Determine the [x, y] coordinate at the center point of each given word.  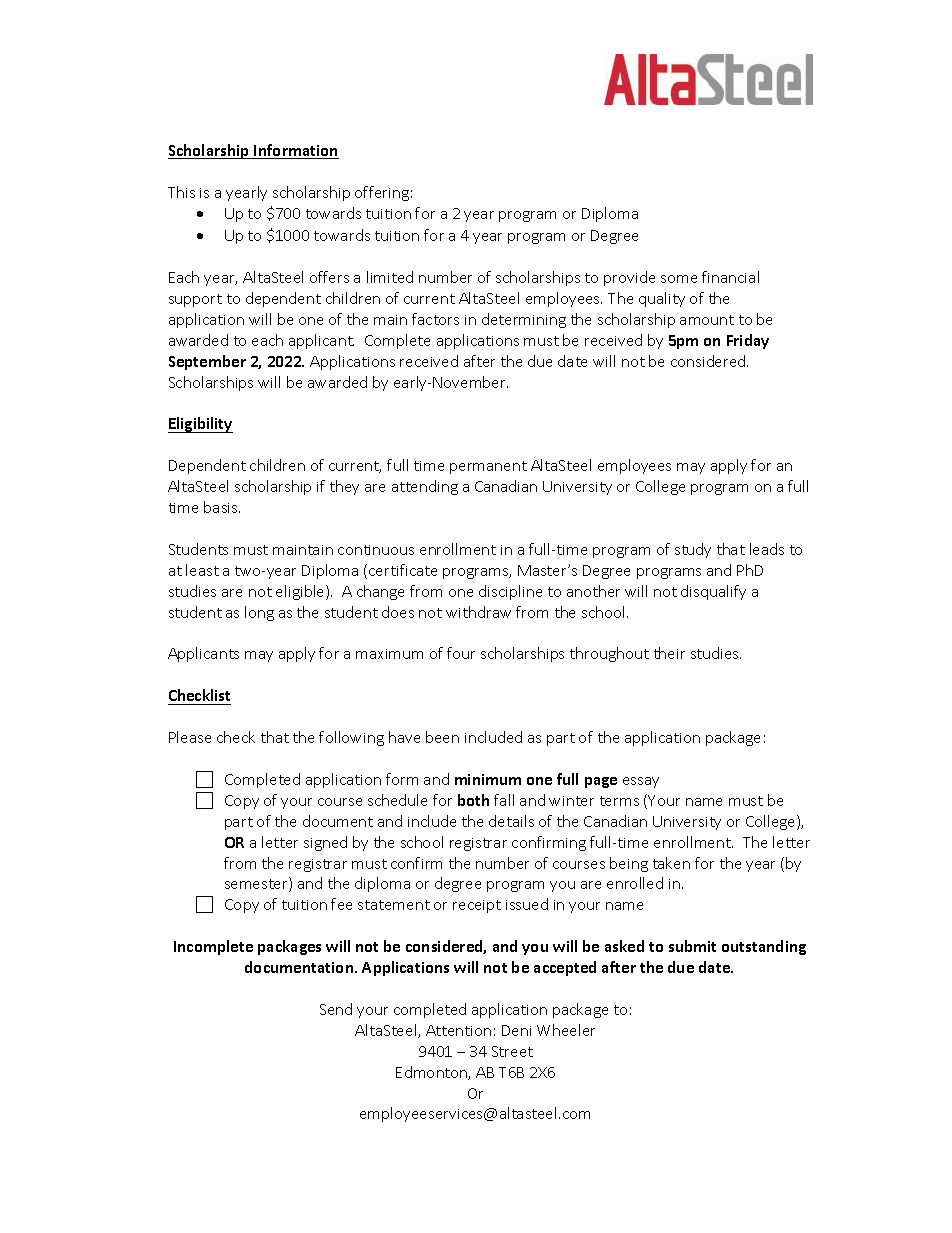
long [259, 613]
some [679, 279]
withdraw [478, 612]
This [181, 192]
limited [390, 277]
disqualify [713, 592]
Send [336, 1009]
